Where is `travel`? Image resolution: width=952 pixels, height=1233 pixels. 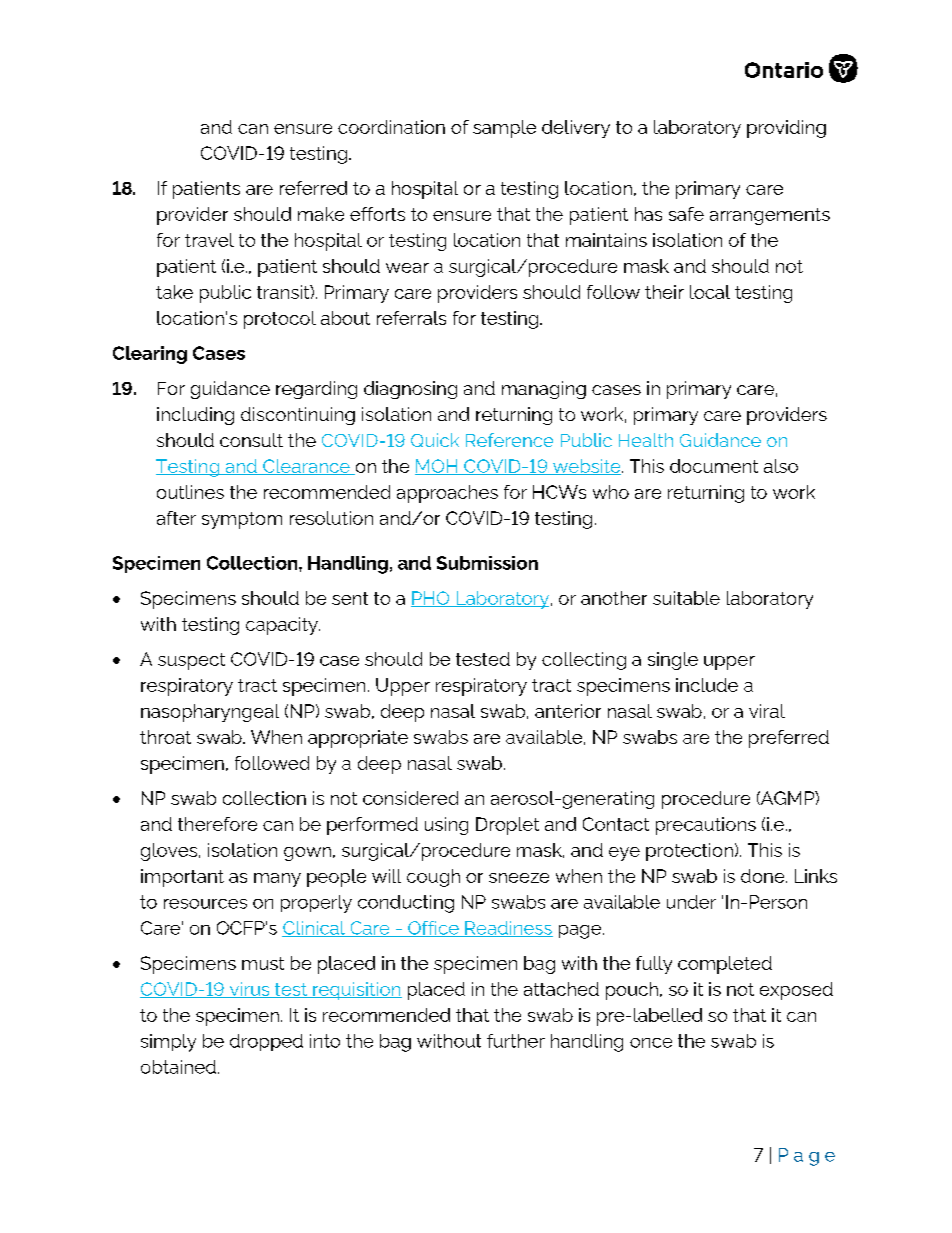
travel is located at coordinates (209, 240).
